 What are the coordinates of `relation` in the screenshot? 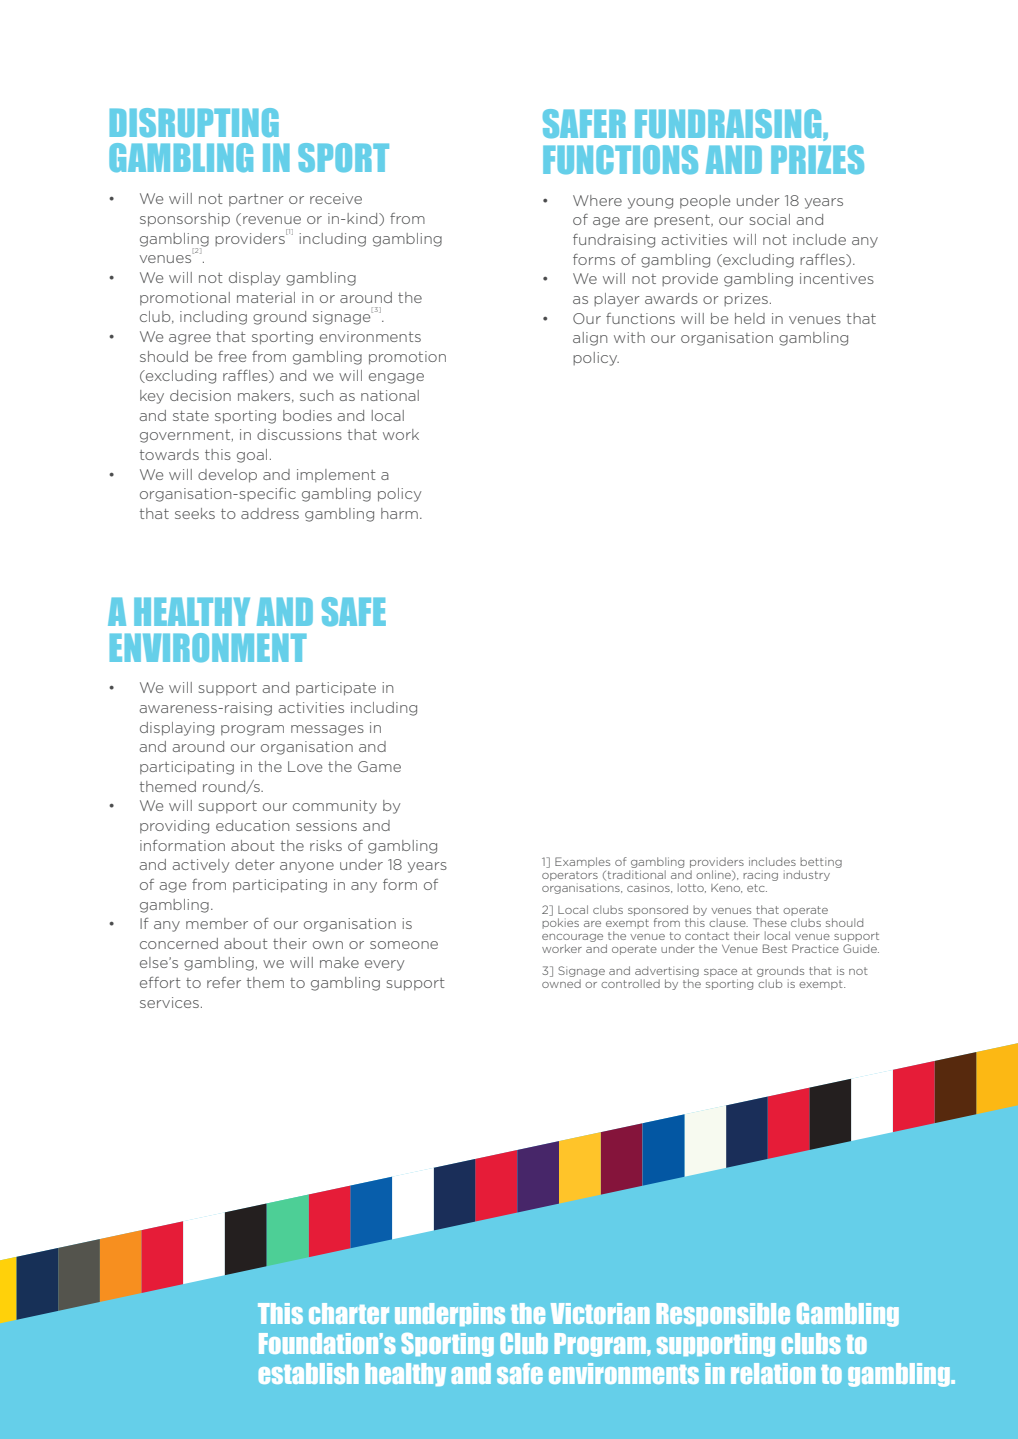 It's located at (773, 1373).
